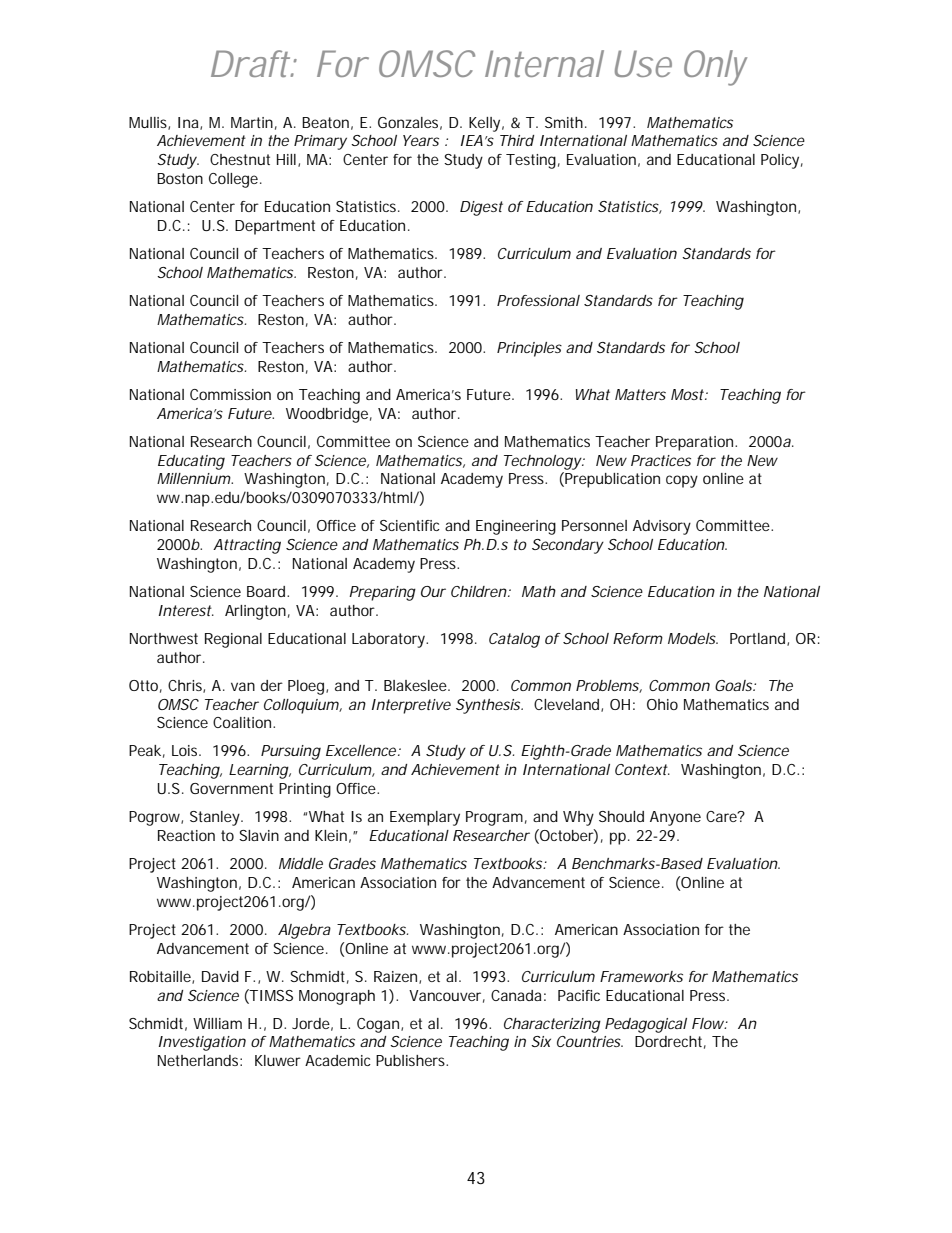  What do you see at coordinates (217, 1023) in the screenshot?
I see `William` at bounding box center [217, 1023].
